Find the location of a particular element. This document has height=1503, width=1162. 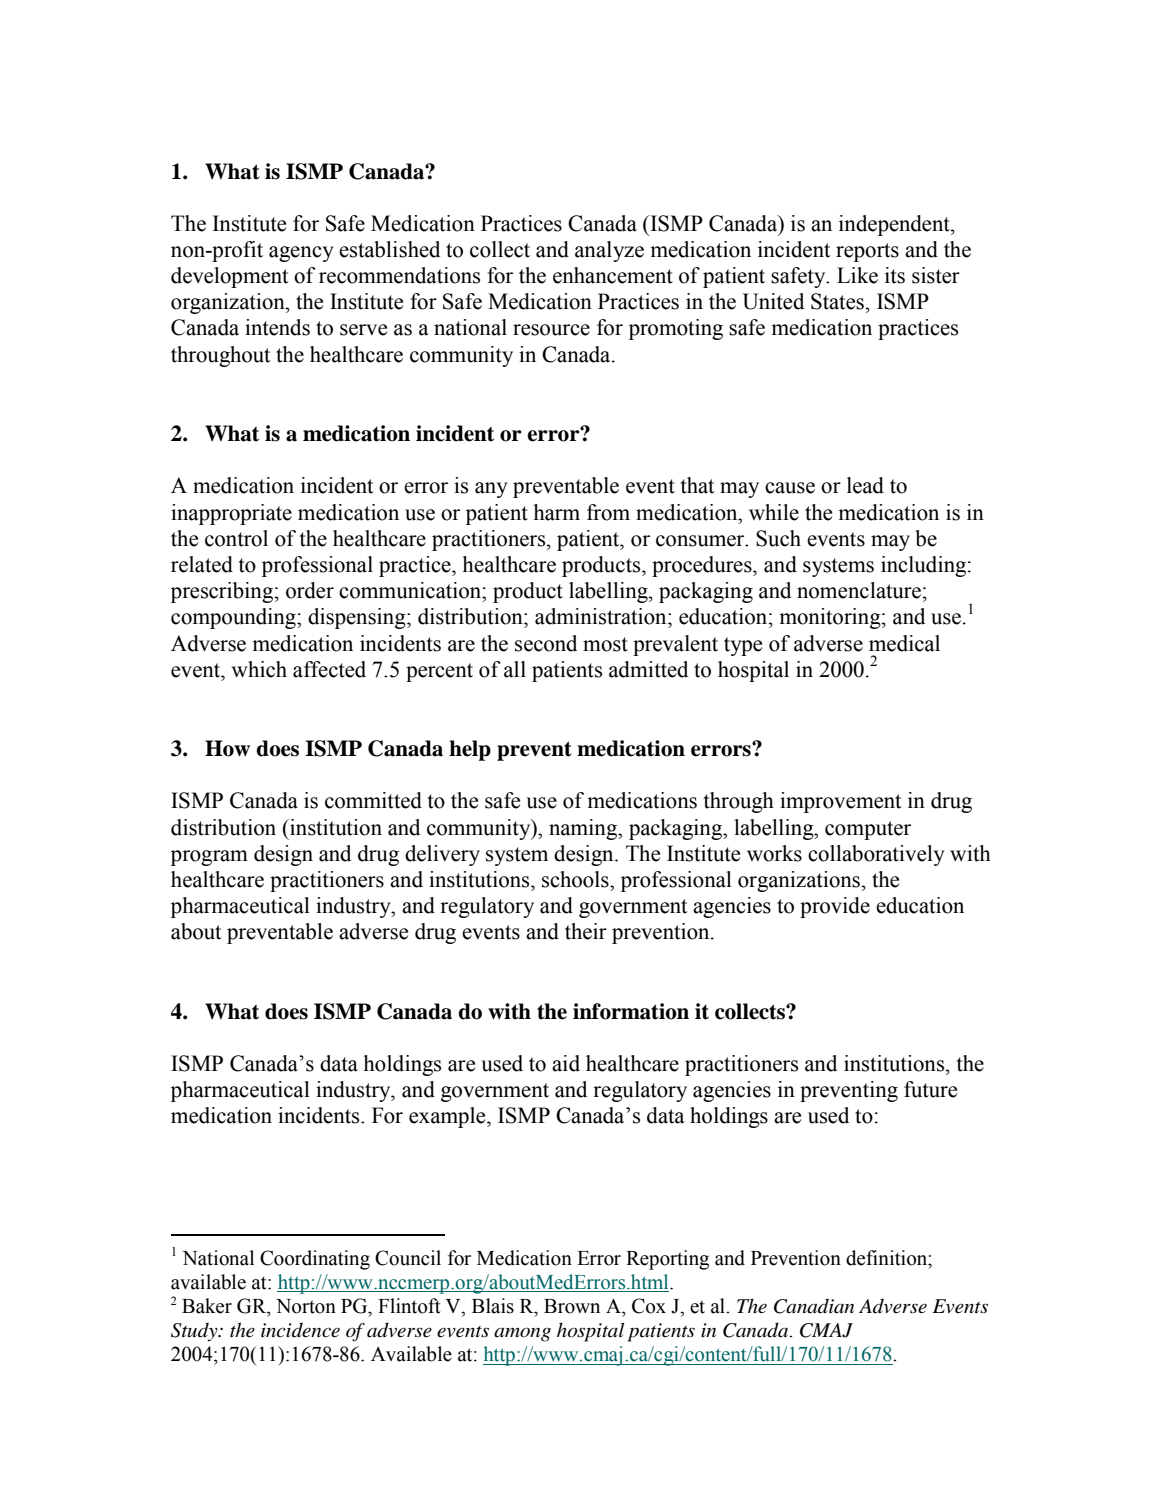

enhancement is located at coordinates (613, 275).
